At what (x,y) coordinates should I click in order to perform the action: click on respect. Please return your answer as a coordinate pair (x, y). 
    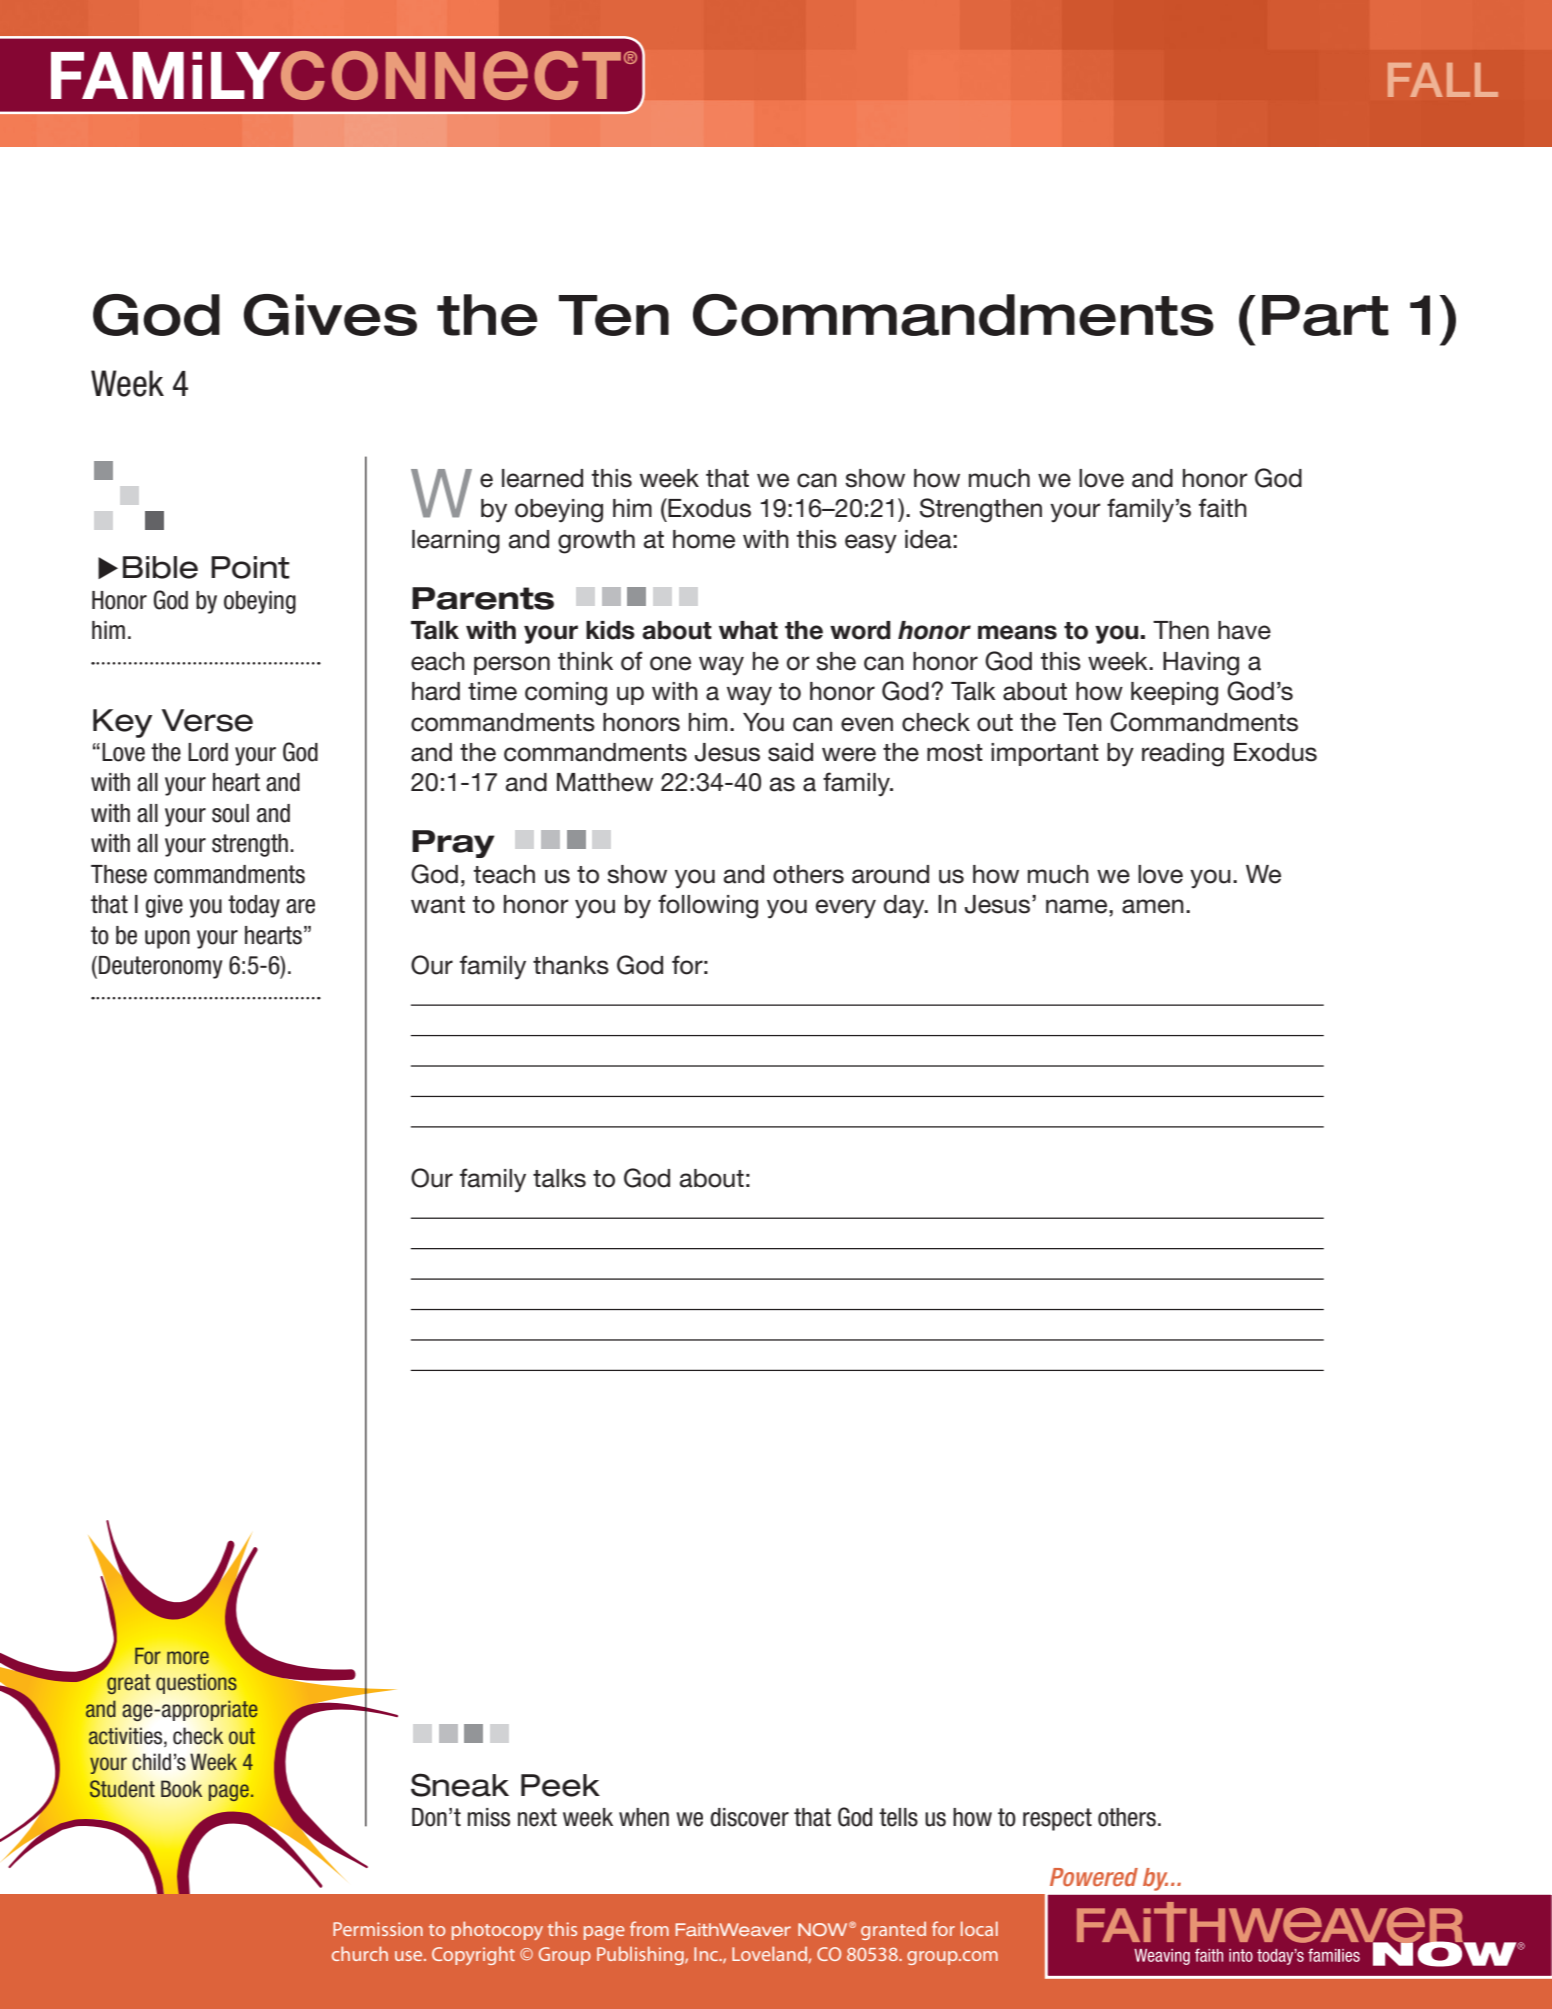
    Looking at the image, I should click on (1057, 1819).
